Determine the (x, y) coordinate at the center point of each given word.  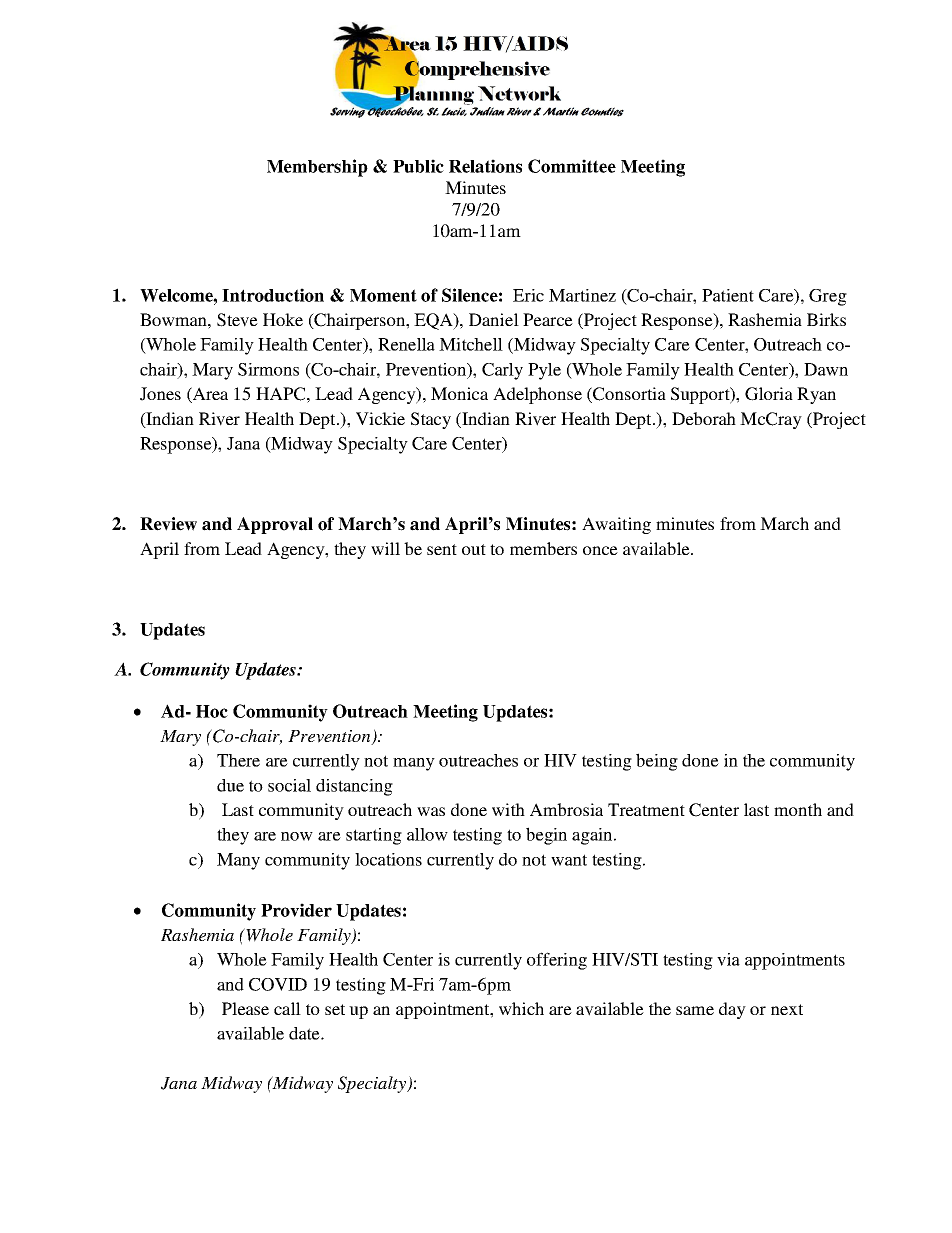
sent (442, 549)
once (600, 550)
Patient (728, 295)
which (521, 1008)
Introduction (273, 295)
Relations (485, 166)
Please (245, 1008)
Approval (275, 525)
